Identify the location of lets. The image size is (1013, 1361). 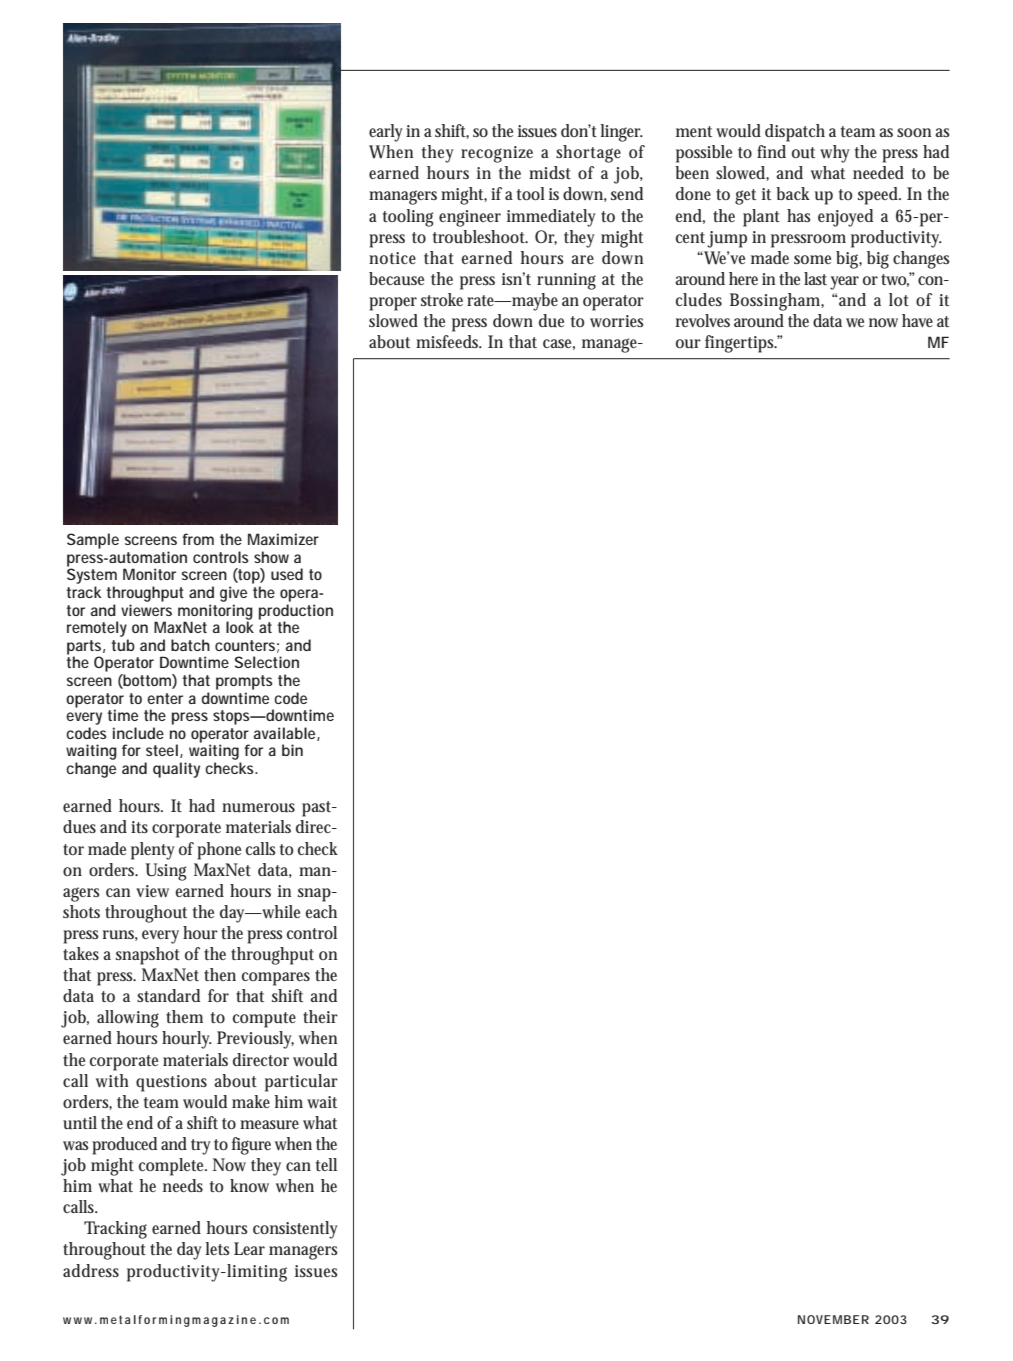
(218, 1248).
